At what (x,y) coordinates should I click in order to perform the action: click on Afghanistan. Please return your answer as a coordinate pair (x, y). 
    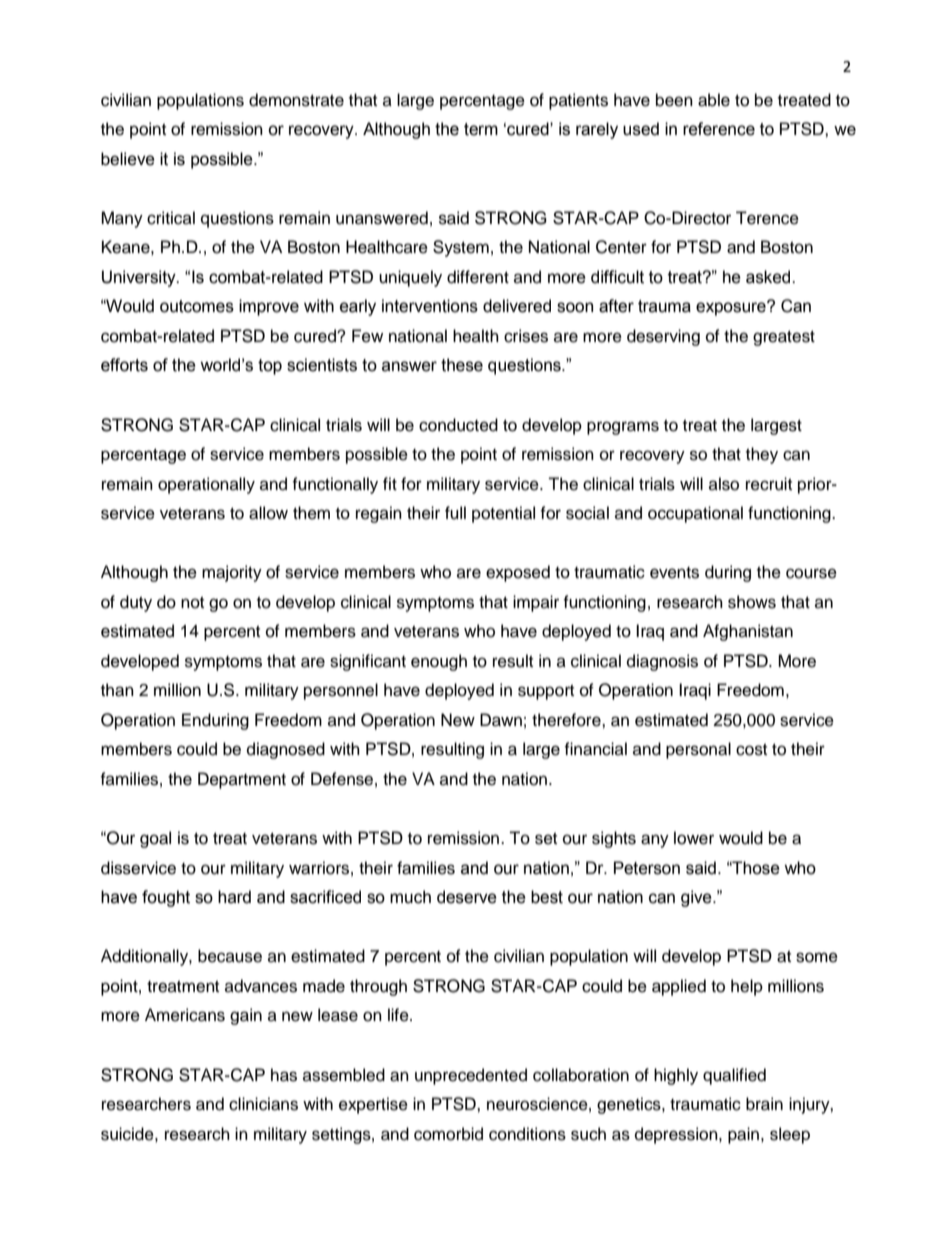
    Looking at the image, I should click on (748, 632).
